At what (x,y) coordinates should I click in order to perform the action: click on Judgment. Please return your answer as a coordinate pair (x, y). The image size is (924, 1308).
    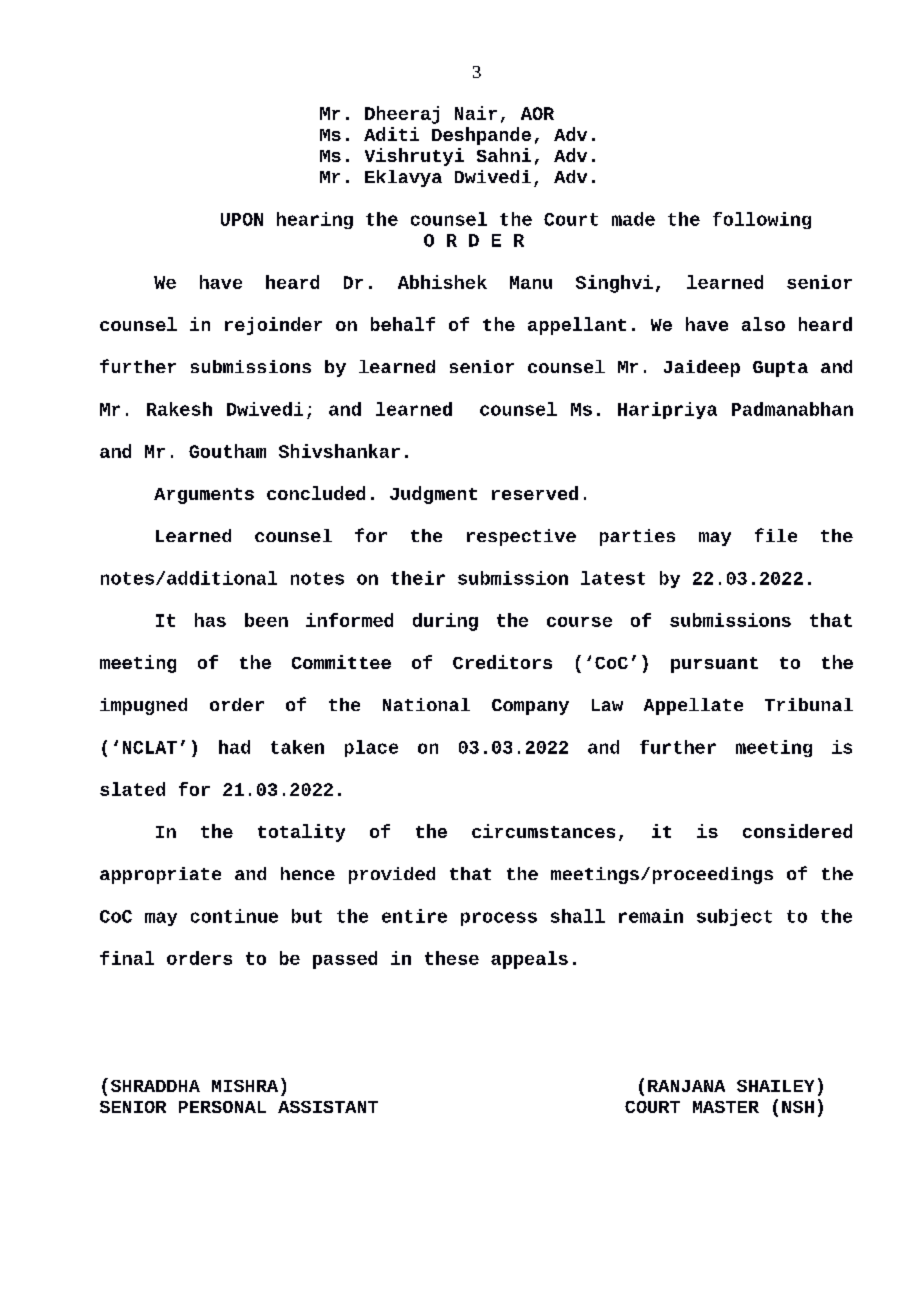
    Looking at the image, I should click on (433, 495).
